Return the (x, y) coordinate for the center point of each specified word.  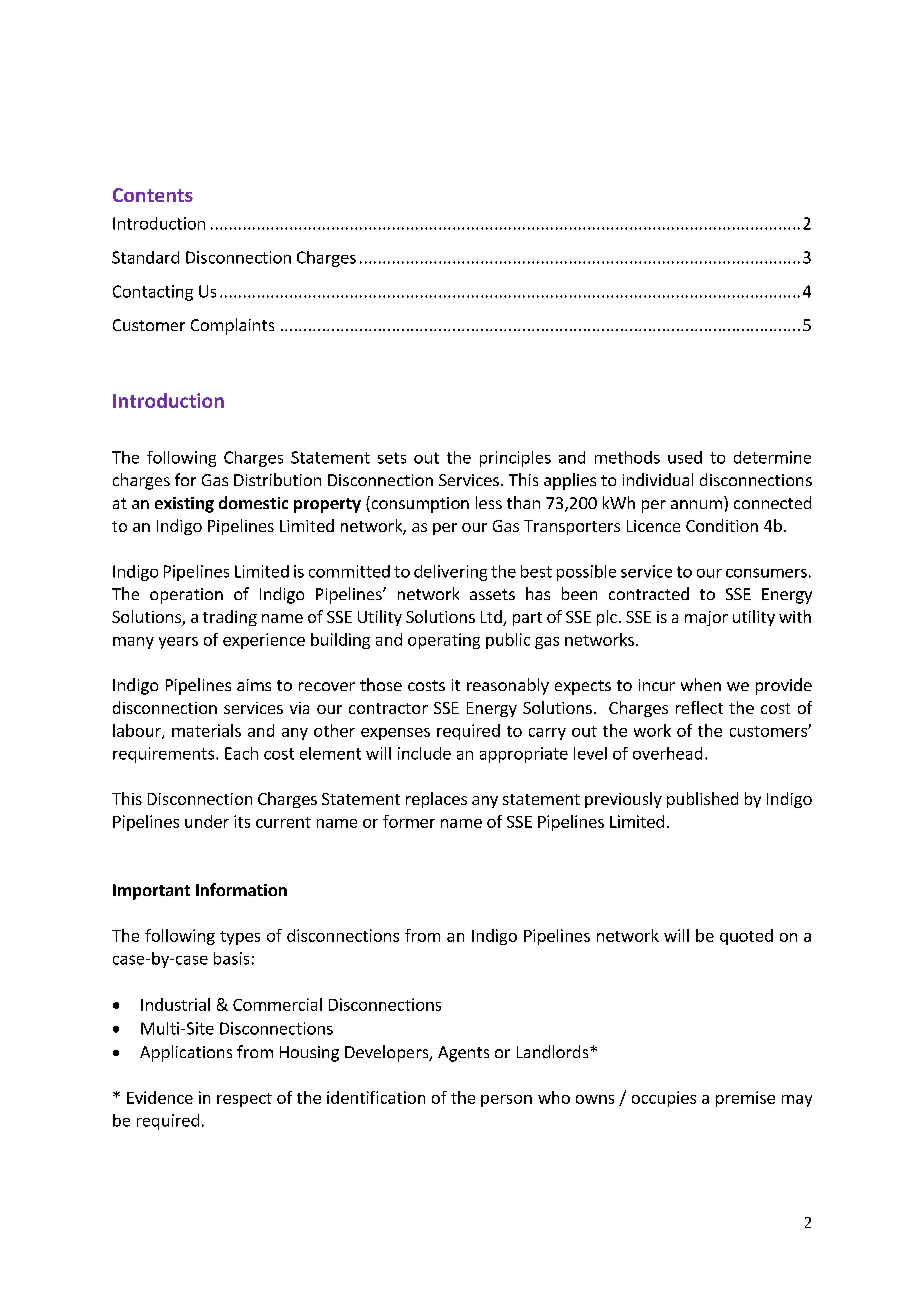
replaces (436, 800)
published (702, 800)
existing (184, 505)
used (685, 457)
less (489, 502)
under (207, 821)
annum (696, 504)
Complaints (232, 326)
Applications (186, 1053)
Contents (153, 195)
